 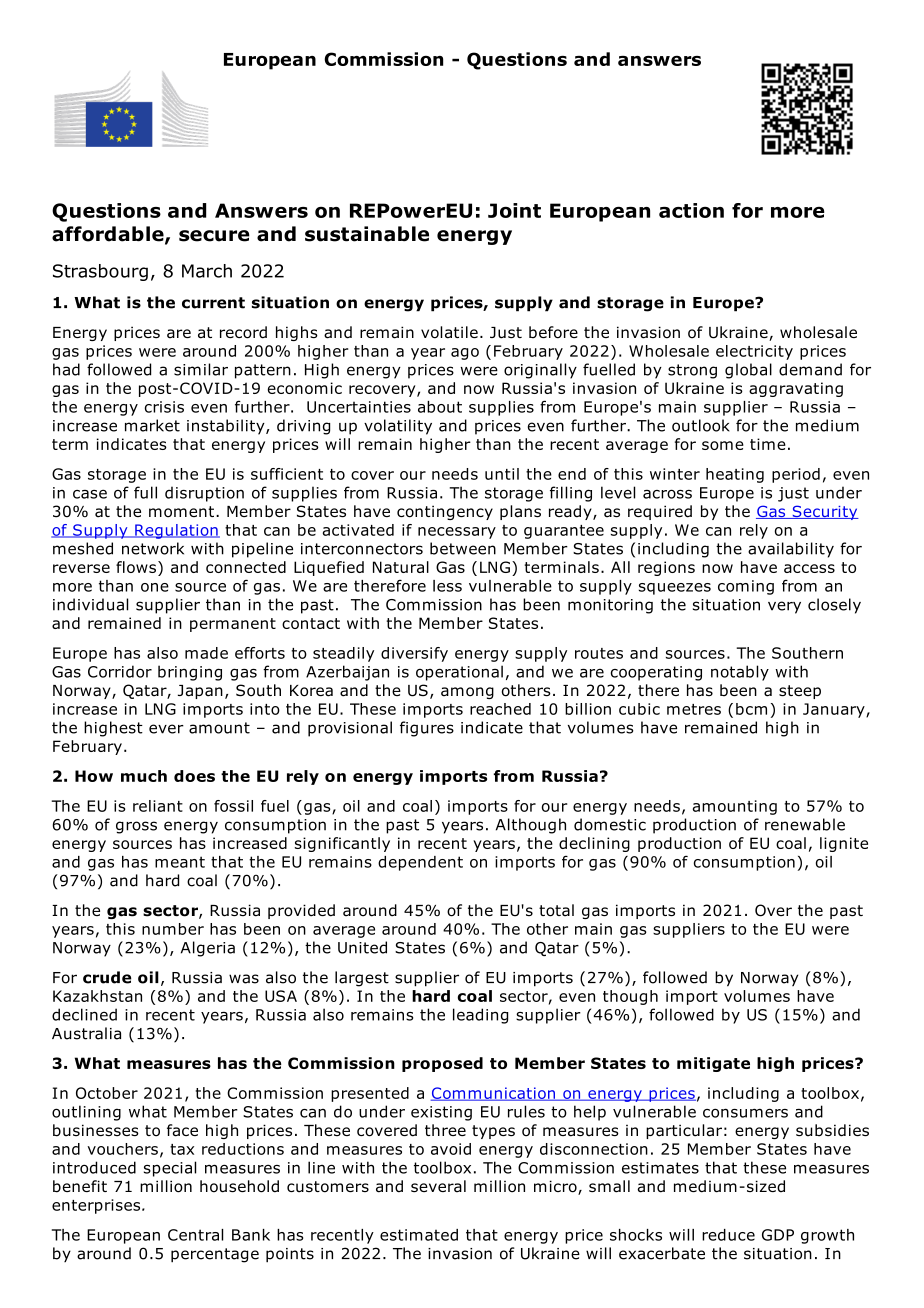 I want to click on heating, so click(x=735, y=475).
